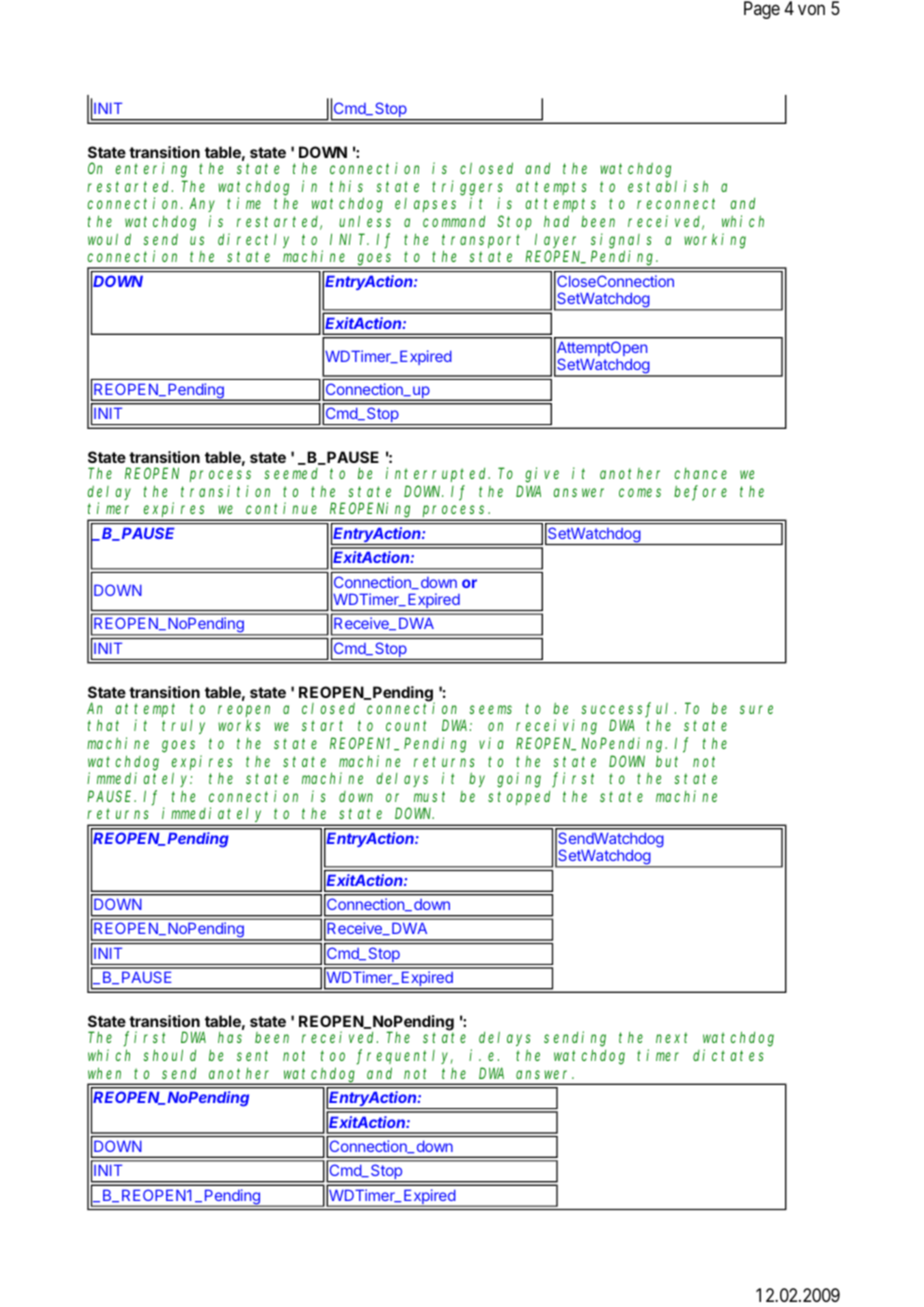  Describe the element at coordinates (291, 473) in the screenshot. I see `seemed` at that location.
